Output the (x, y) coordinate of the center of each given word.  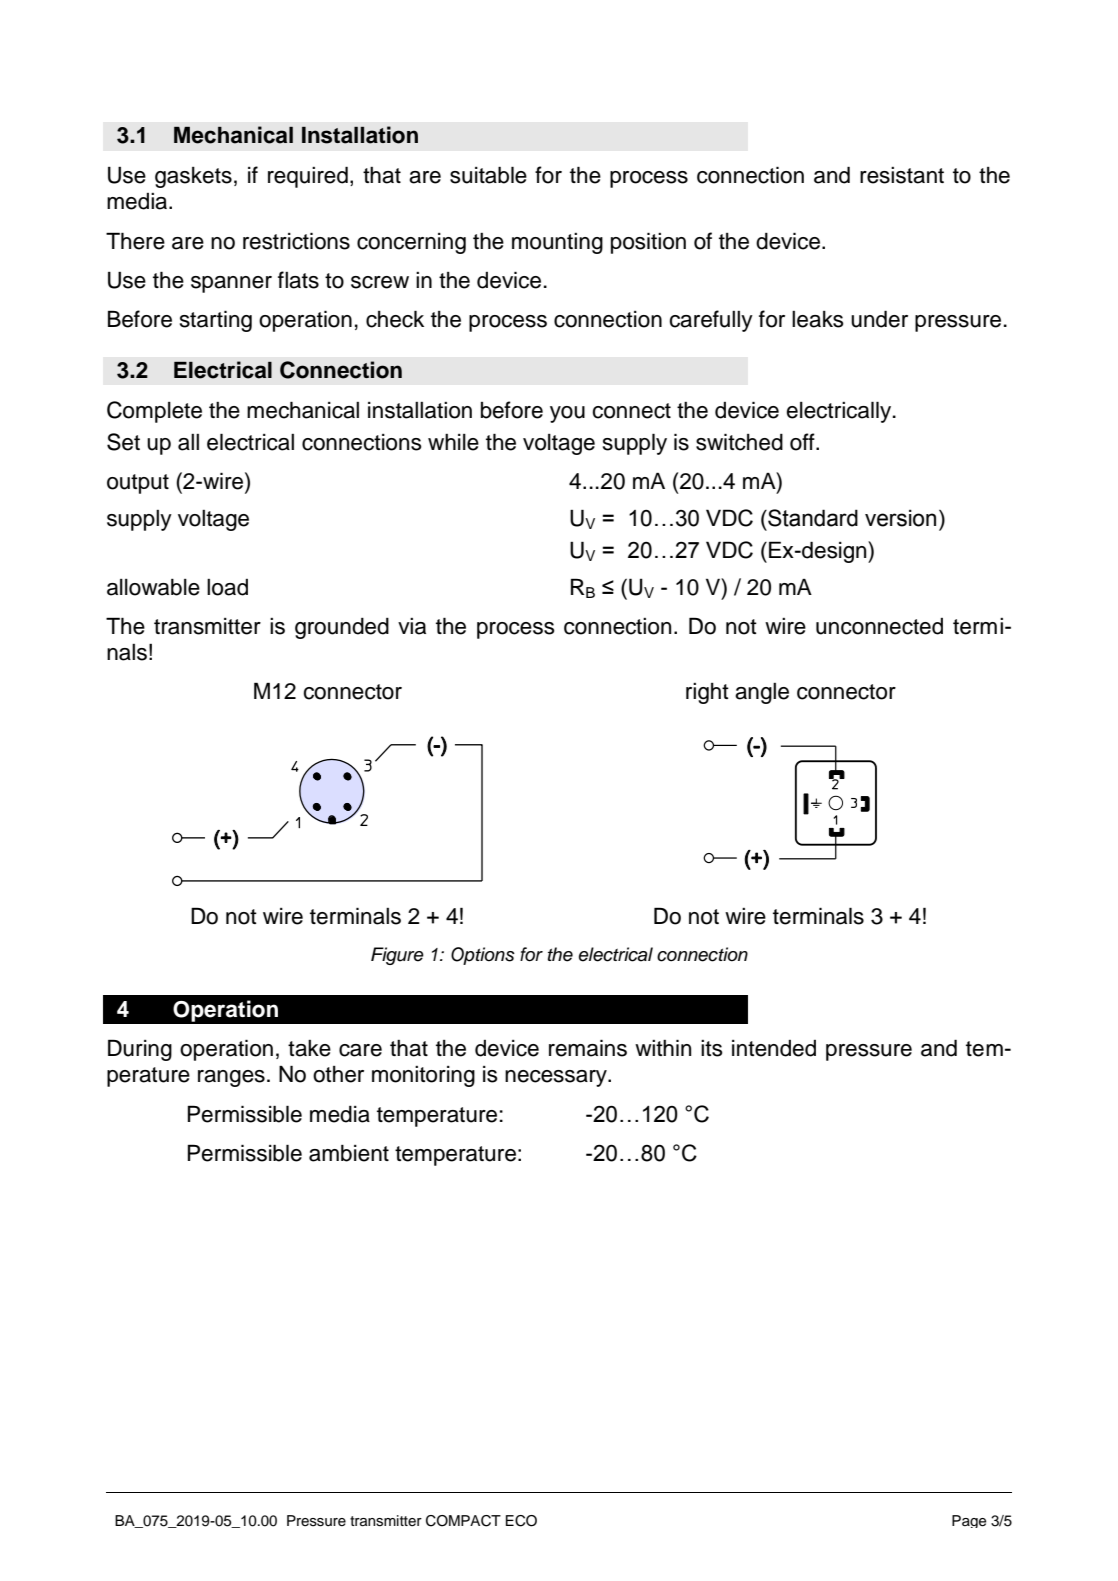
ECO (521, 1521)
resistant (902, 175)
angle (762, 693)
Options (483, 956)
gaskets (193, 177)
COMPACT (463, 1521)
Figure (397, 956)
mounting (557, 243)
